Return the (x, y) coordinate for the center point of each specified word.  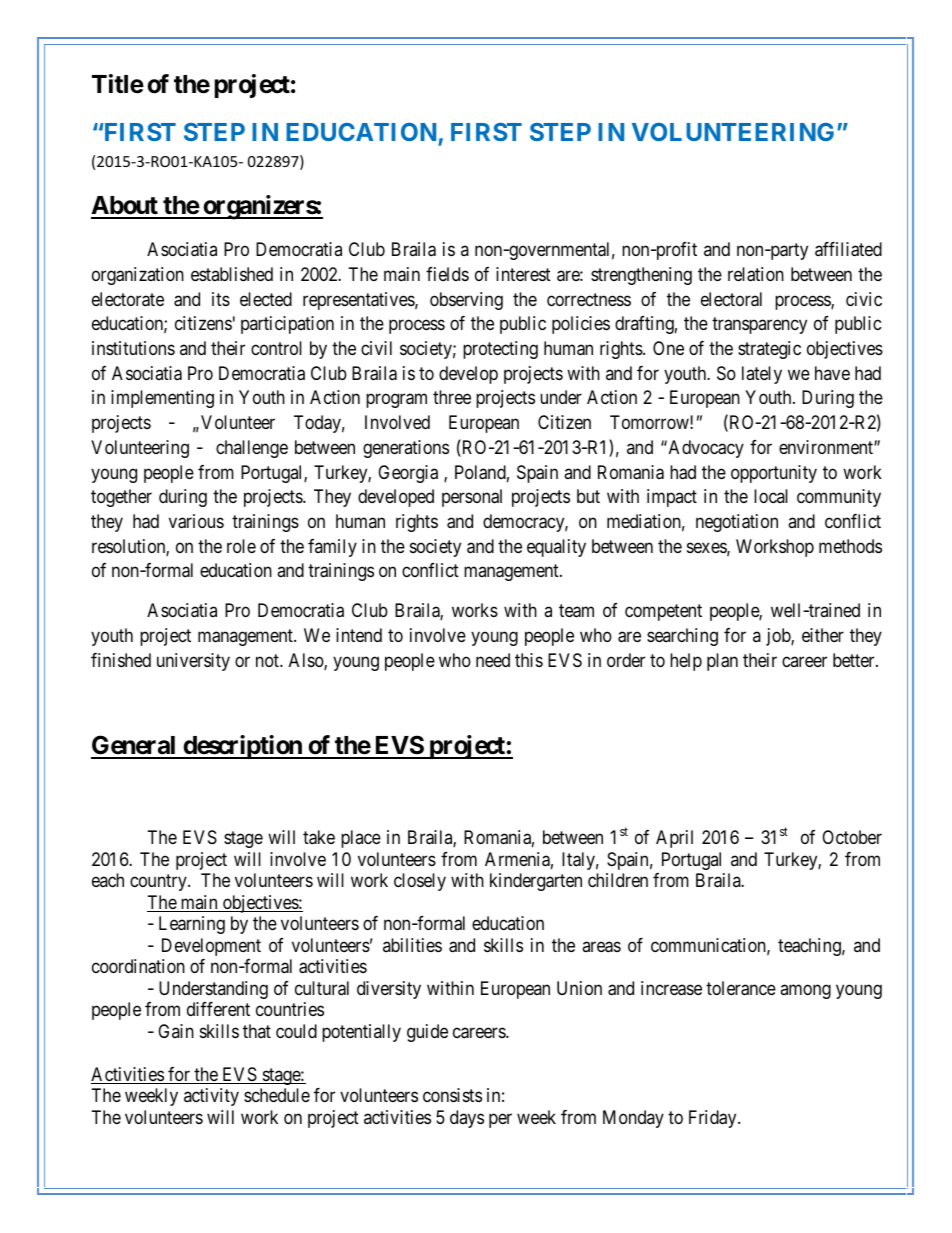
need (493, 660)
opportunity (774, 474)
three (452, 397)
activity (211, 1097)
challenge (252, 449)
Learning (192, 925)
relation (756, 274)
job (779, 637)
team (576, 611)
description (242, 747)
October (852, 837)
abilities (412, 945)
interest (523, 274)
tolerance (741, 988)
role (241, 546)
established (232, 274)
